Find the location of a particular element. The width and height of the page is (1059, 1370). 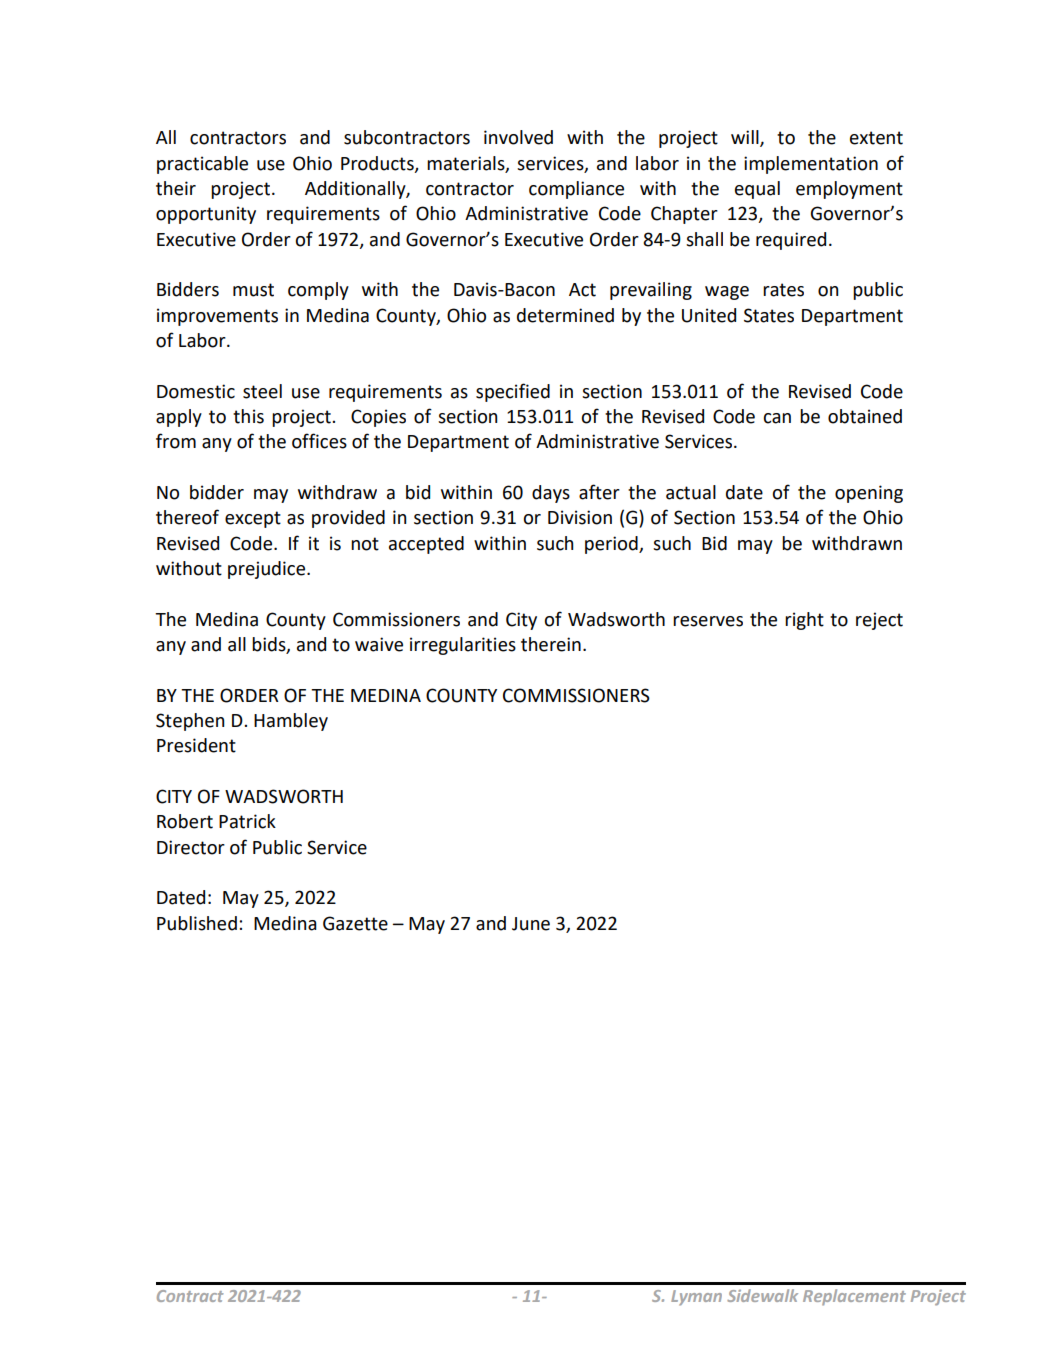

except is located at coordinates (253, 519).
